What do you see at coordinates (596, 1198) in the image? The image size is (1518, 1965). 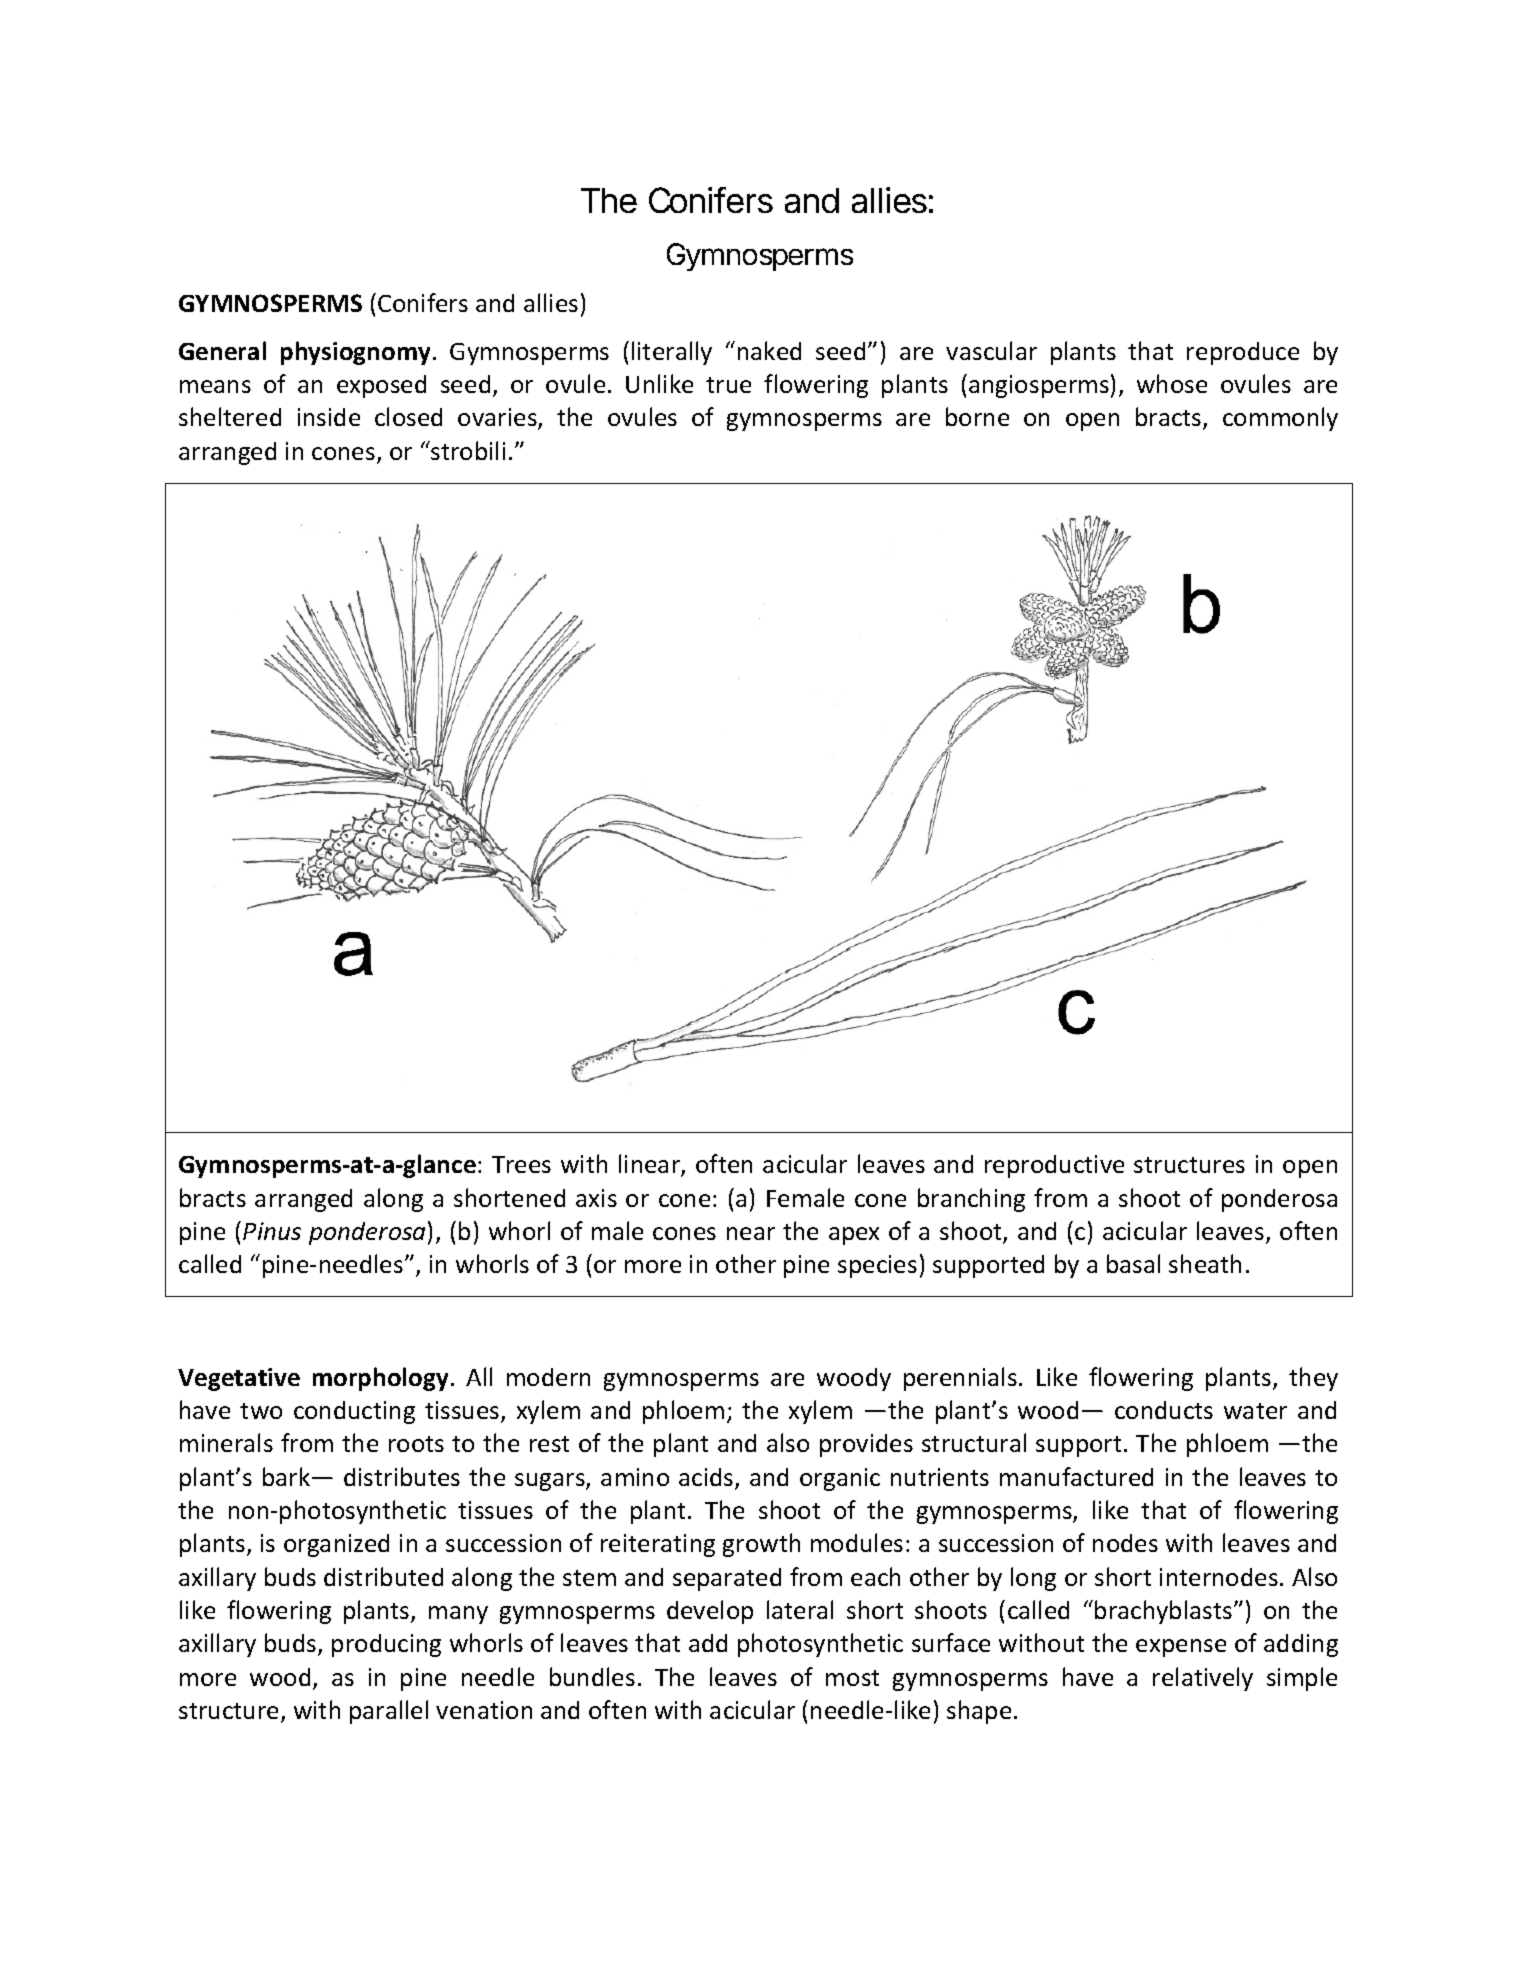 I see `axis` at bounding box center [596, 1198].
